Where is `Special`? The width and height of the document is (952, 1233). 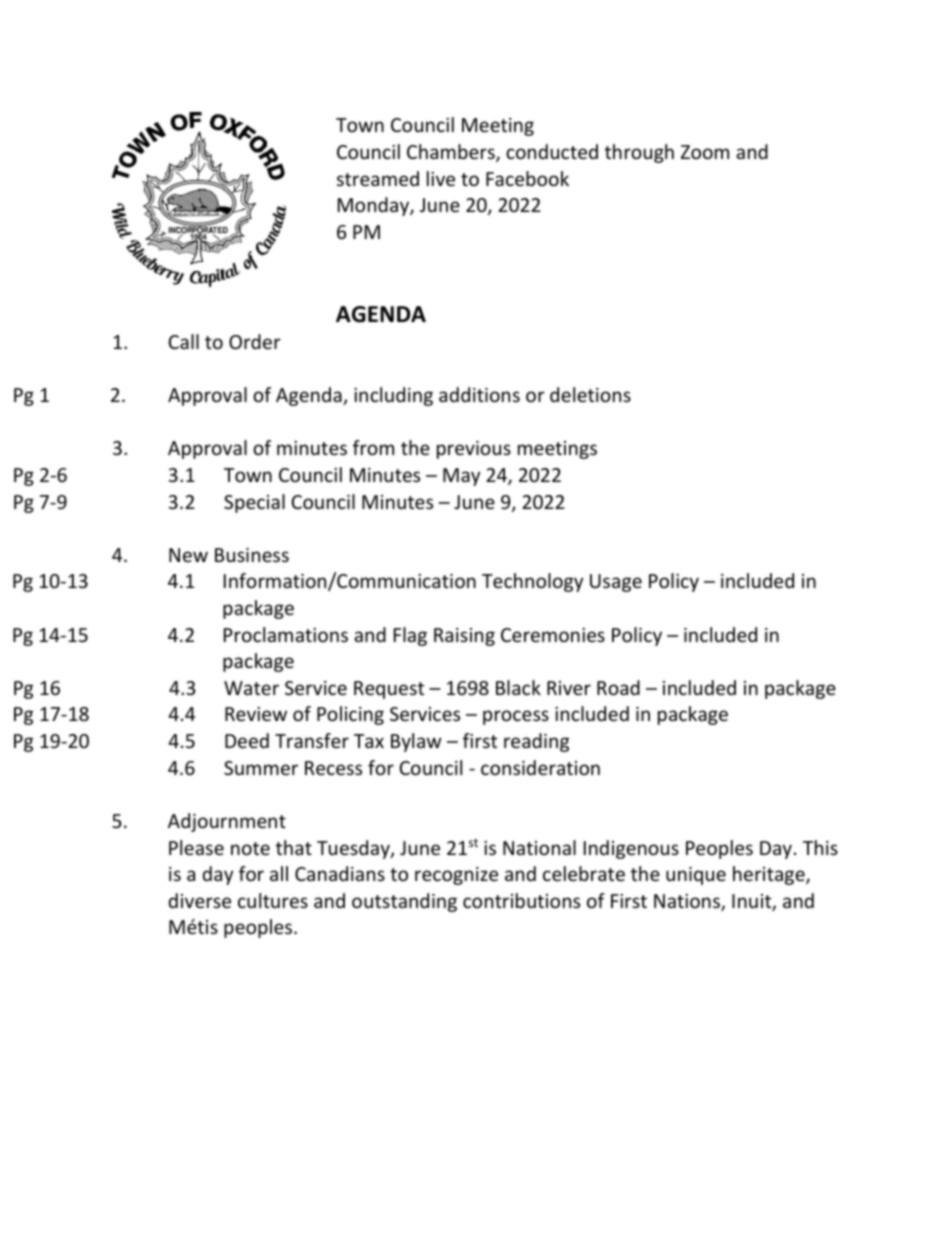
Special is located at coordinates (254, 503).
